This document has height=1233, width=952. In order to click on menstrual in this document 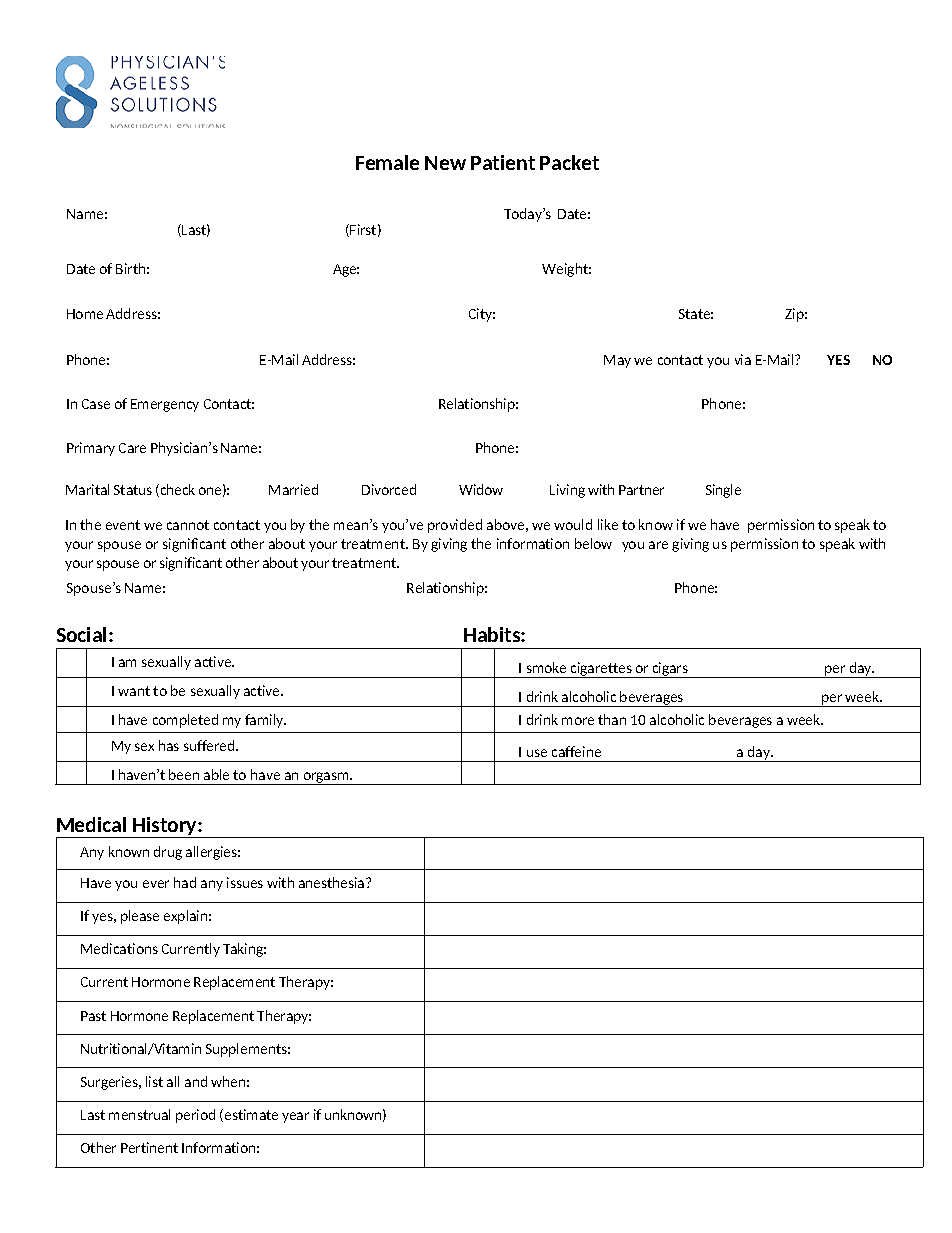, I will do `click(139, 1114)`.
